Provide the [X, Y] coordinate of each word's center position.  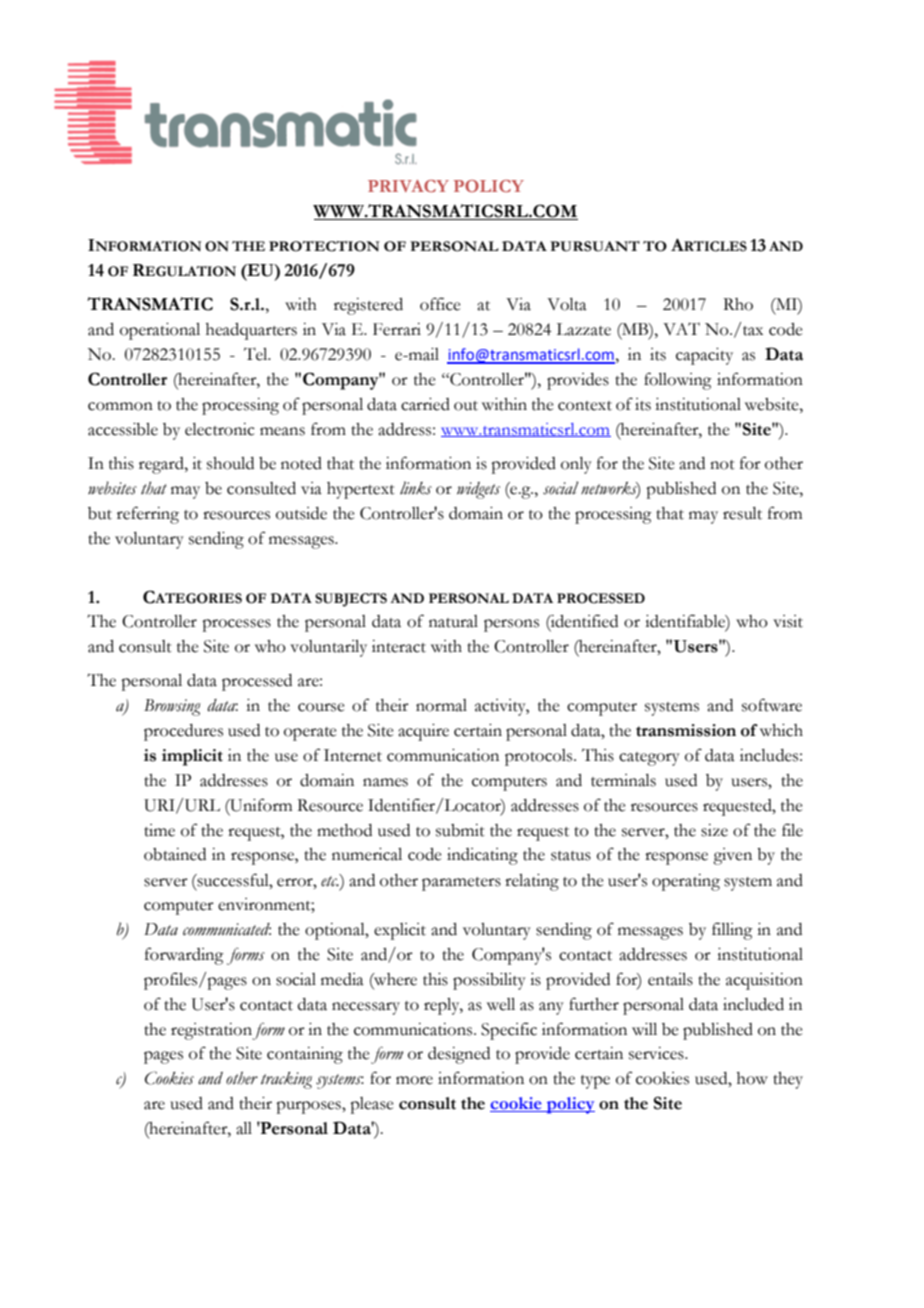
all [244, 1128]
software [772, 705]
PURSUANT [595, 246]
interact [399, 646]
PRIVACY [408, 186]
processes [236, 625]
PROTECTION [324, 246]
